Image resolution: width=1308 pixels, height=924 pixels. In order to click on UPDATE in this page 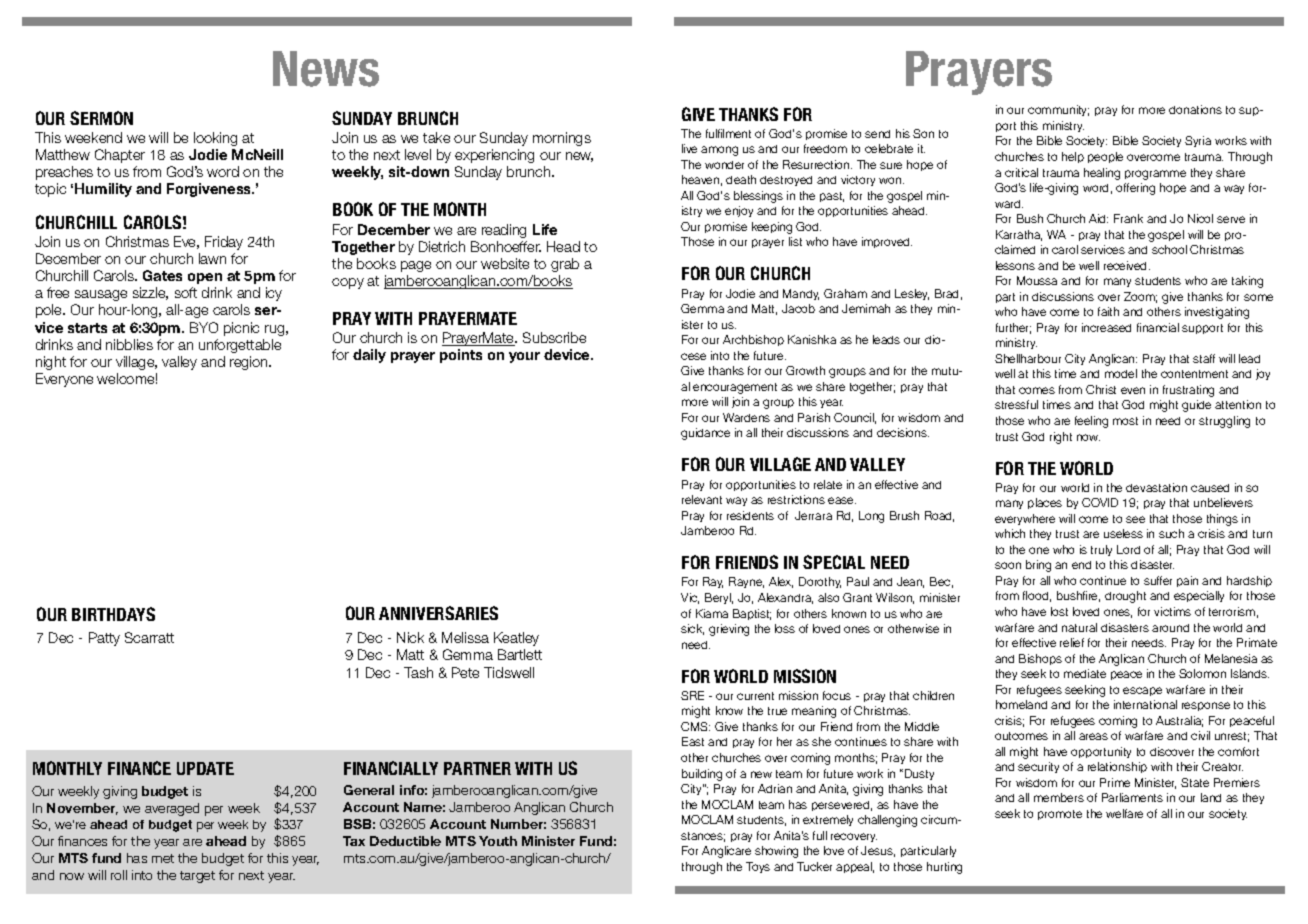, I will do `click(205, 768)`.
